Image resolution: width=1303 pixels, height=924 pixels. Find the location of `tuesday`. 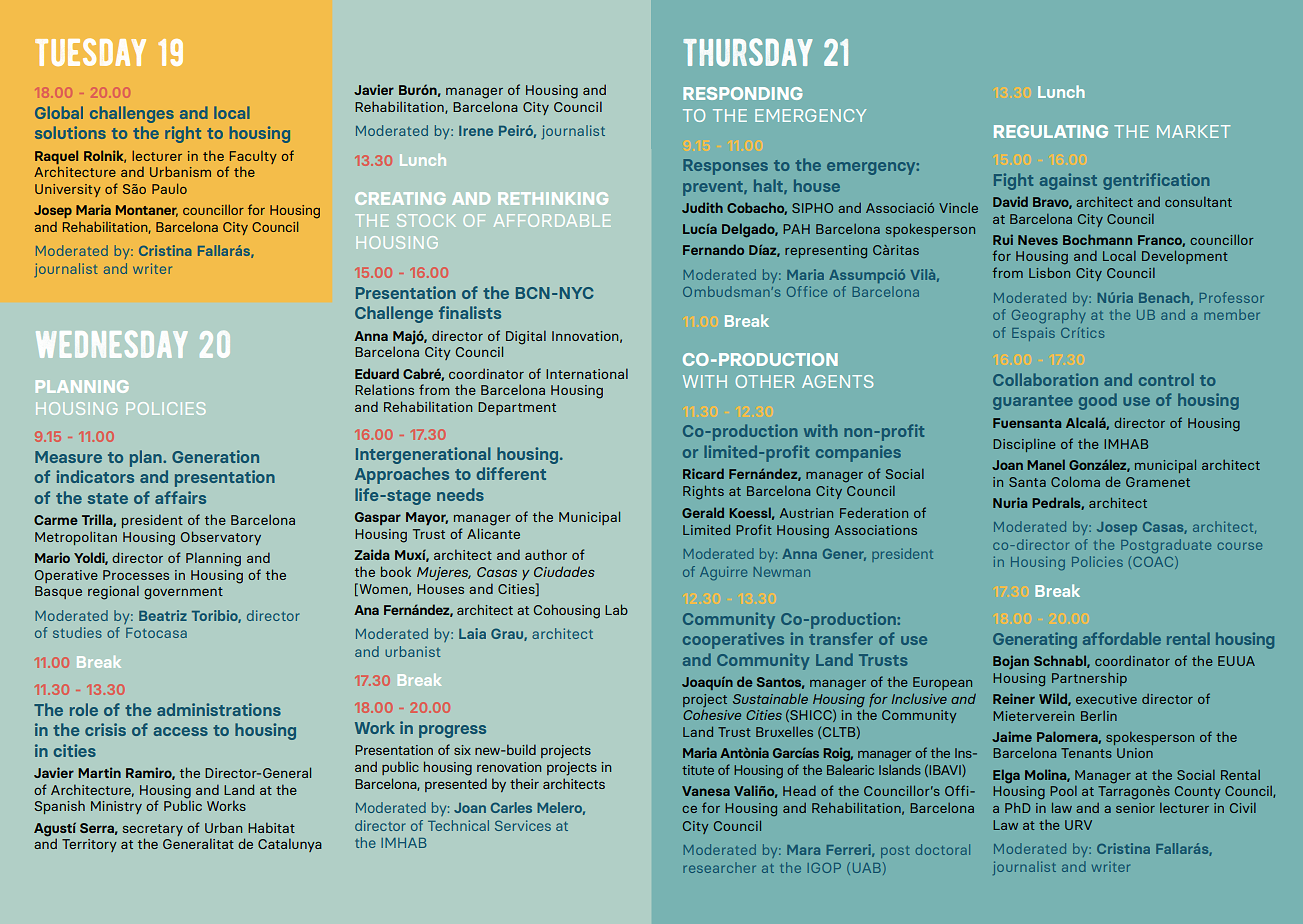

tuesday is located at coordinates (90, 52).
